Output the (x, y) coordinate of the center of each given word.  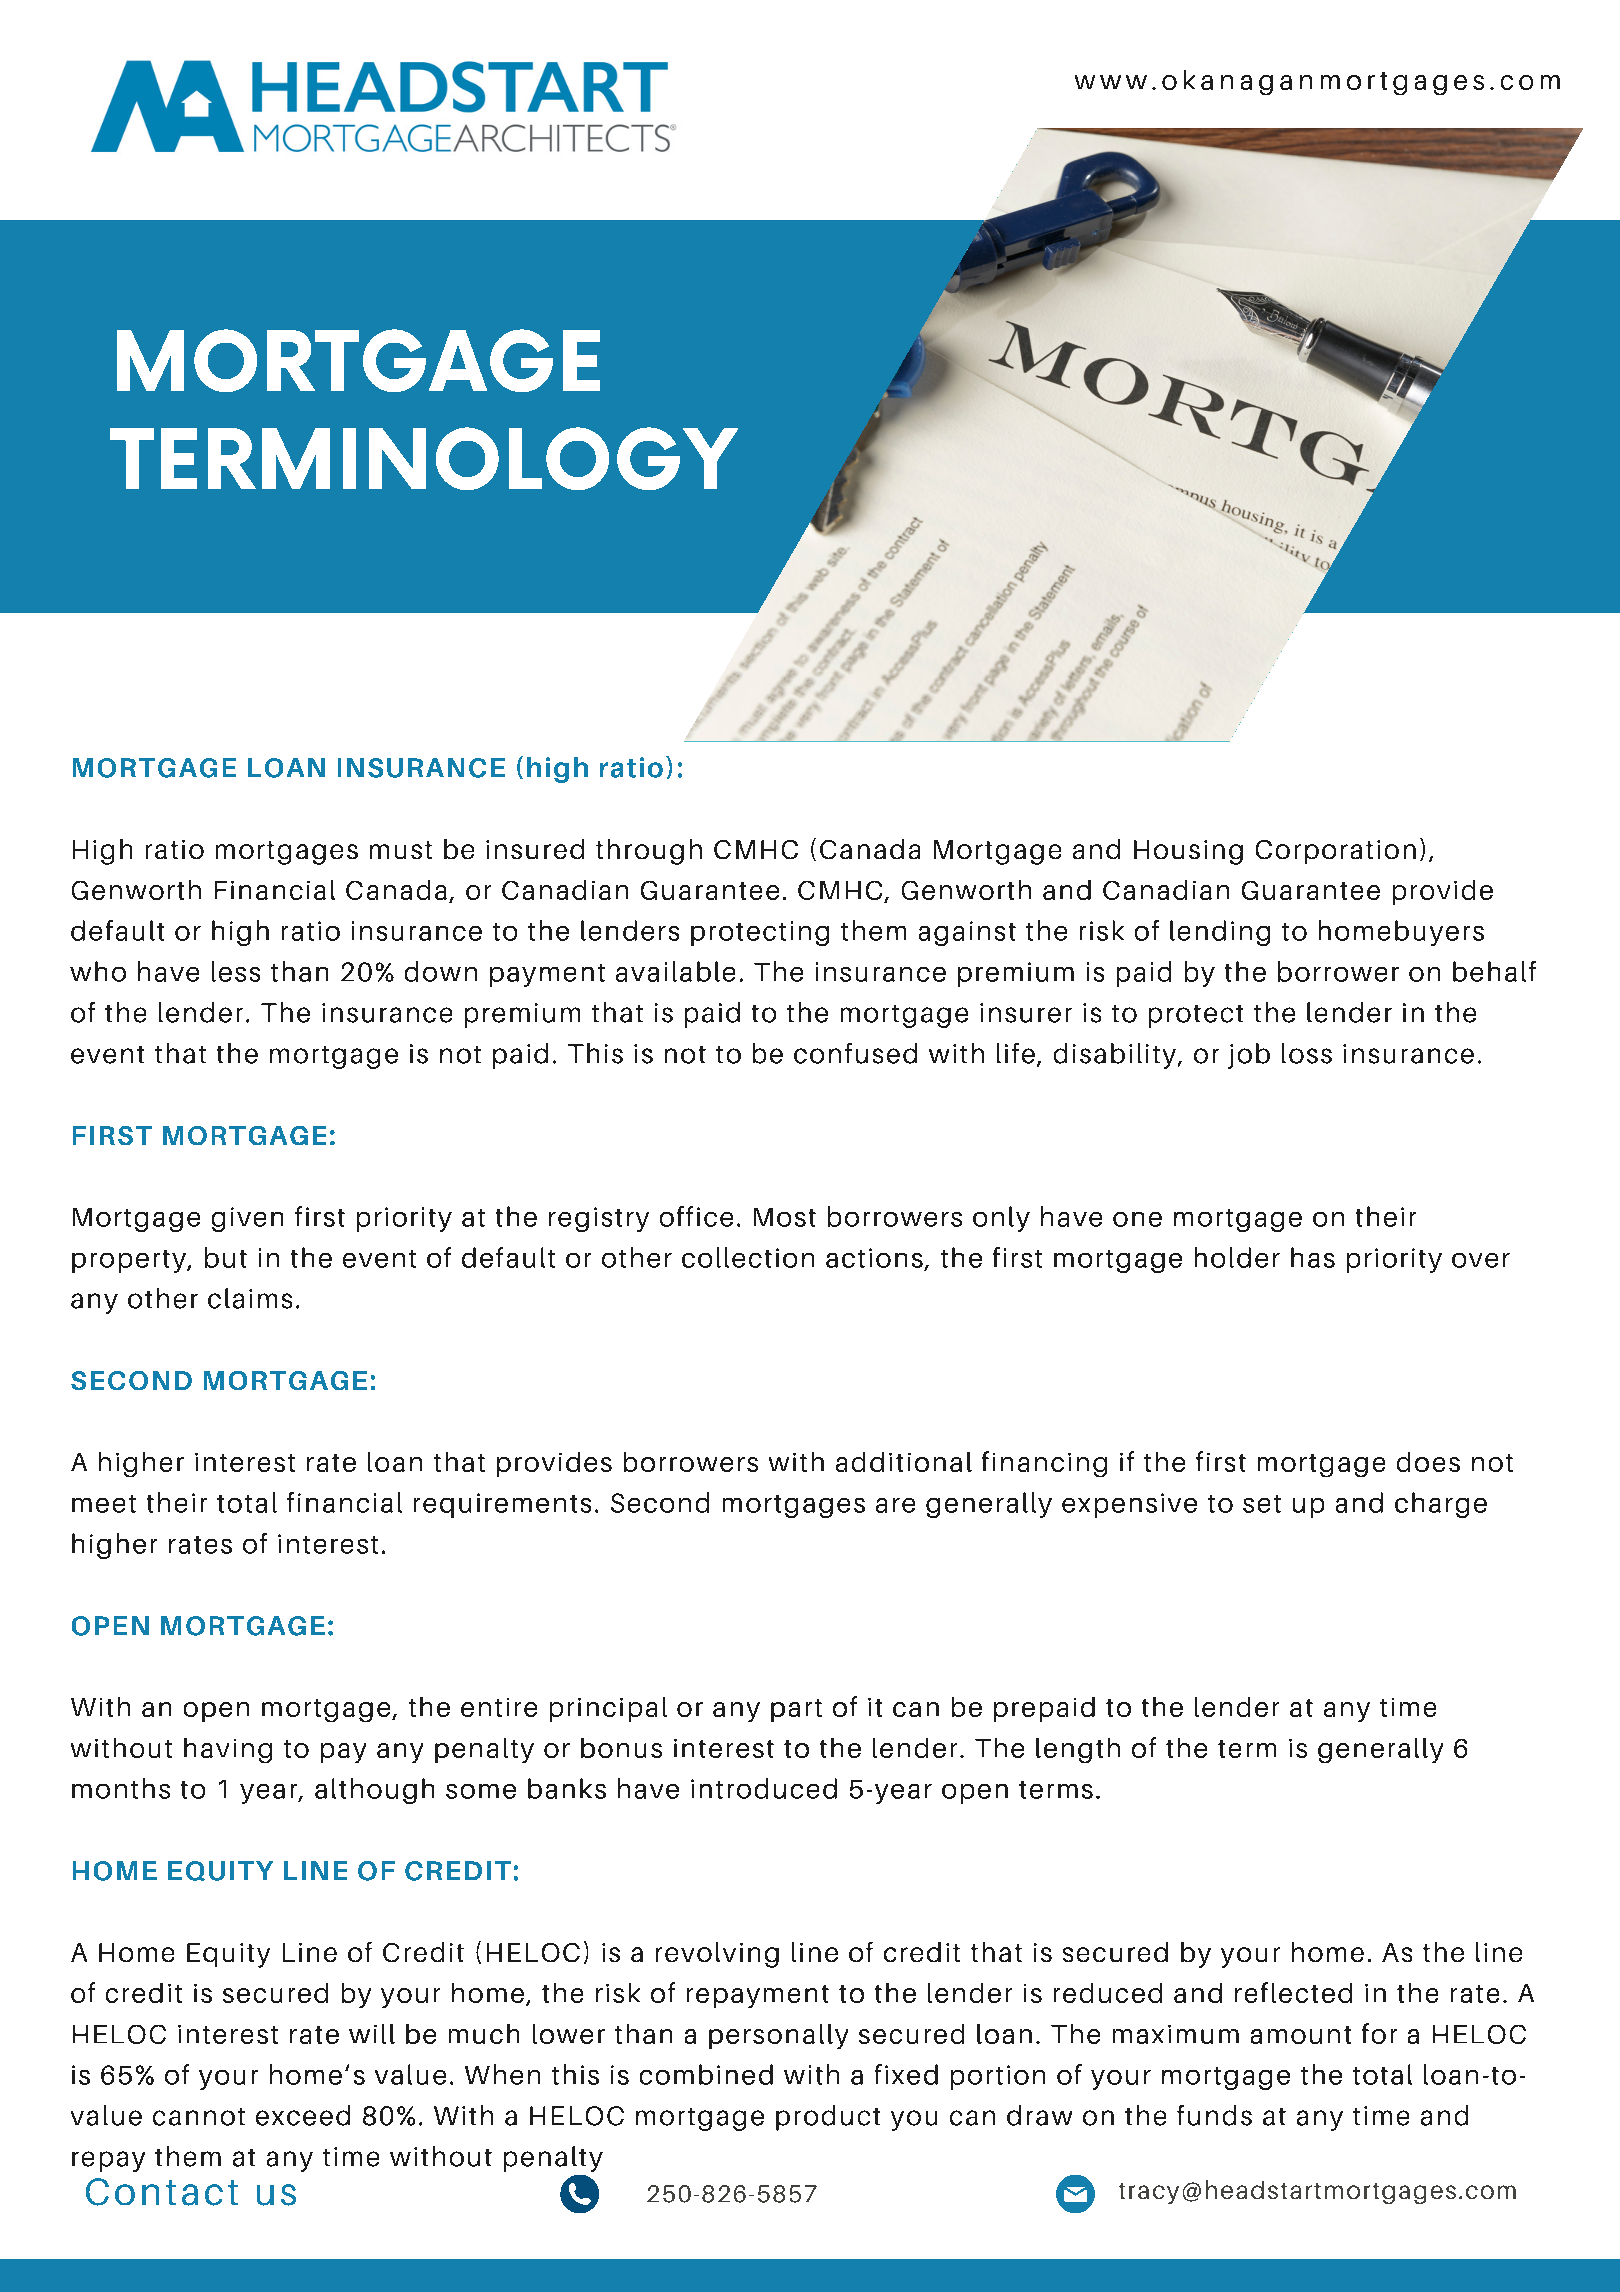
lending (1220, 933)
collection (748, 1257)
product (828, 2118)
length (1078, 1750)
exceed (303, 2115)
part (796, 1710)
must (401, 850)
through (649, 852)
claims (250, 1298)
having (228, 1750)
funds (1214, 2115)
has (1313, 1257)
